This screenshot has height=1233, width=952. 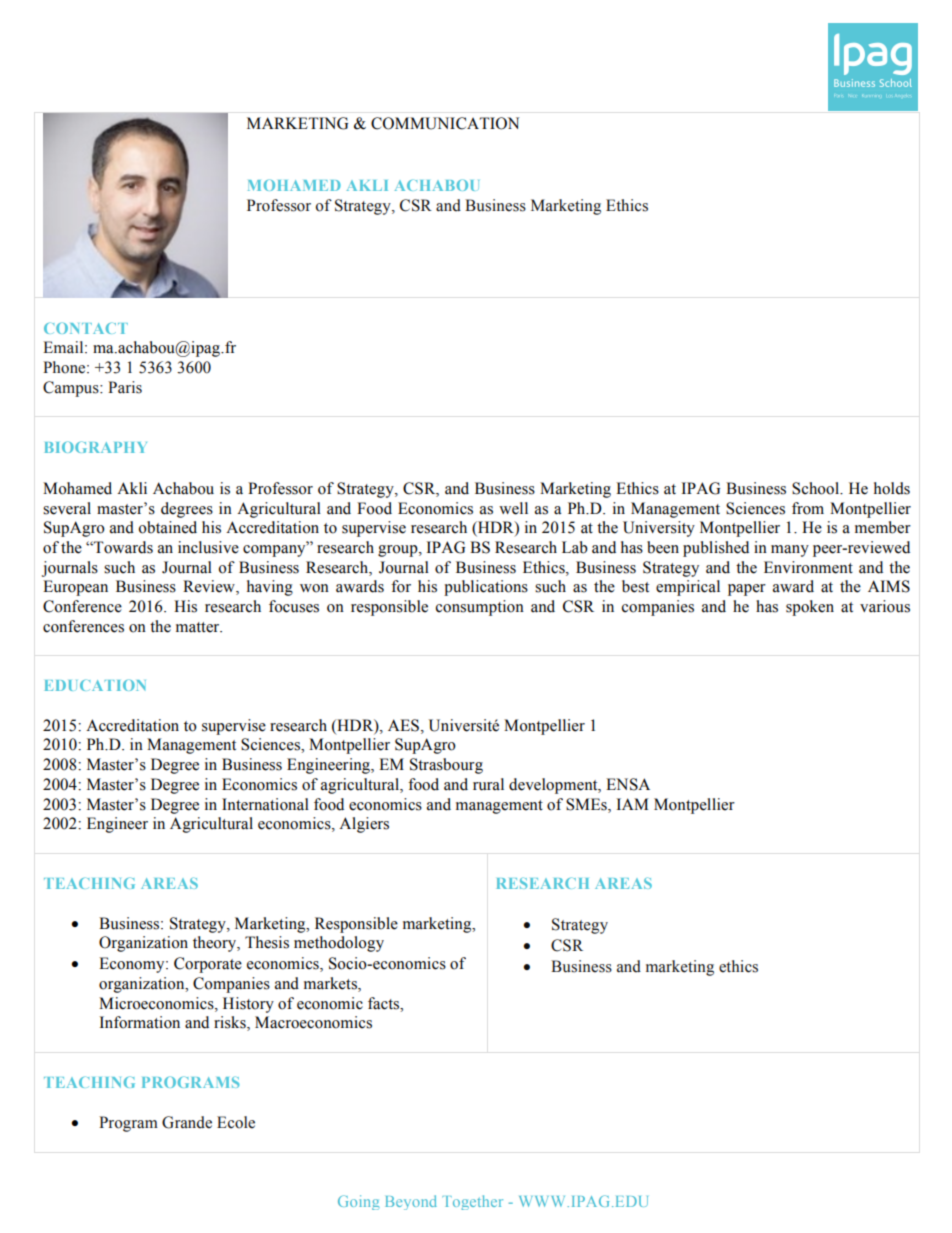 I want to click on School, so click(x=816, y=488).
